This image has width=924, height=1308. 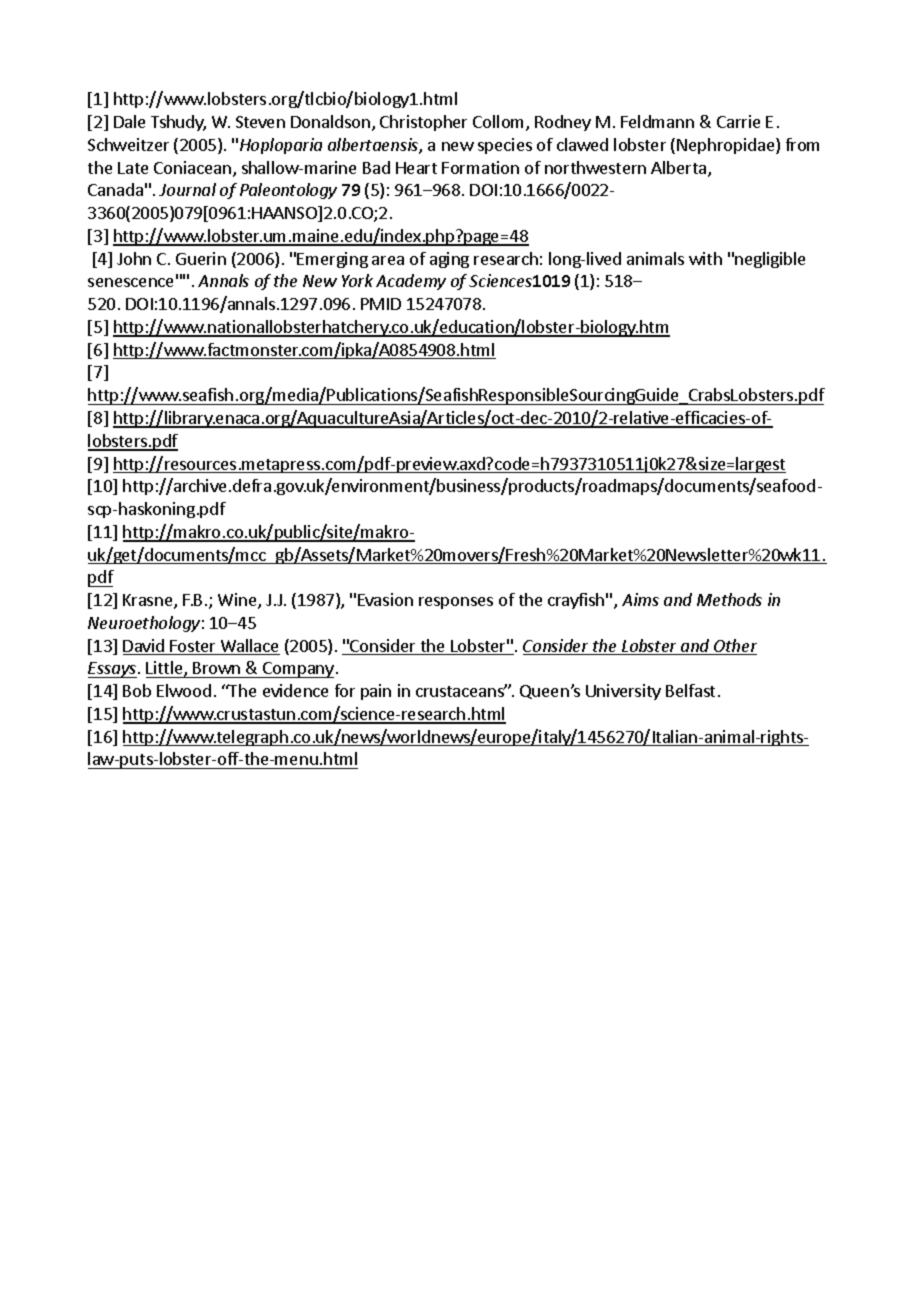 What do you see at coordinates (128, 144) in the image?
I see `Schweitzer` at bounding box center [128, 144].
